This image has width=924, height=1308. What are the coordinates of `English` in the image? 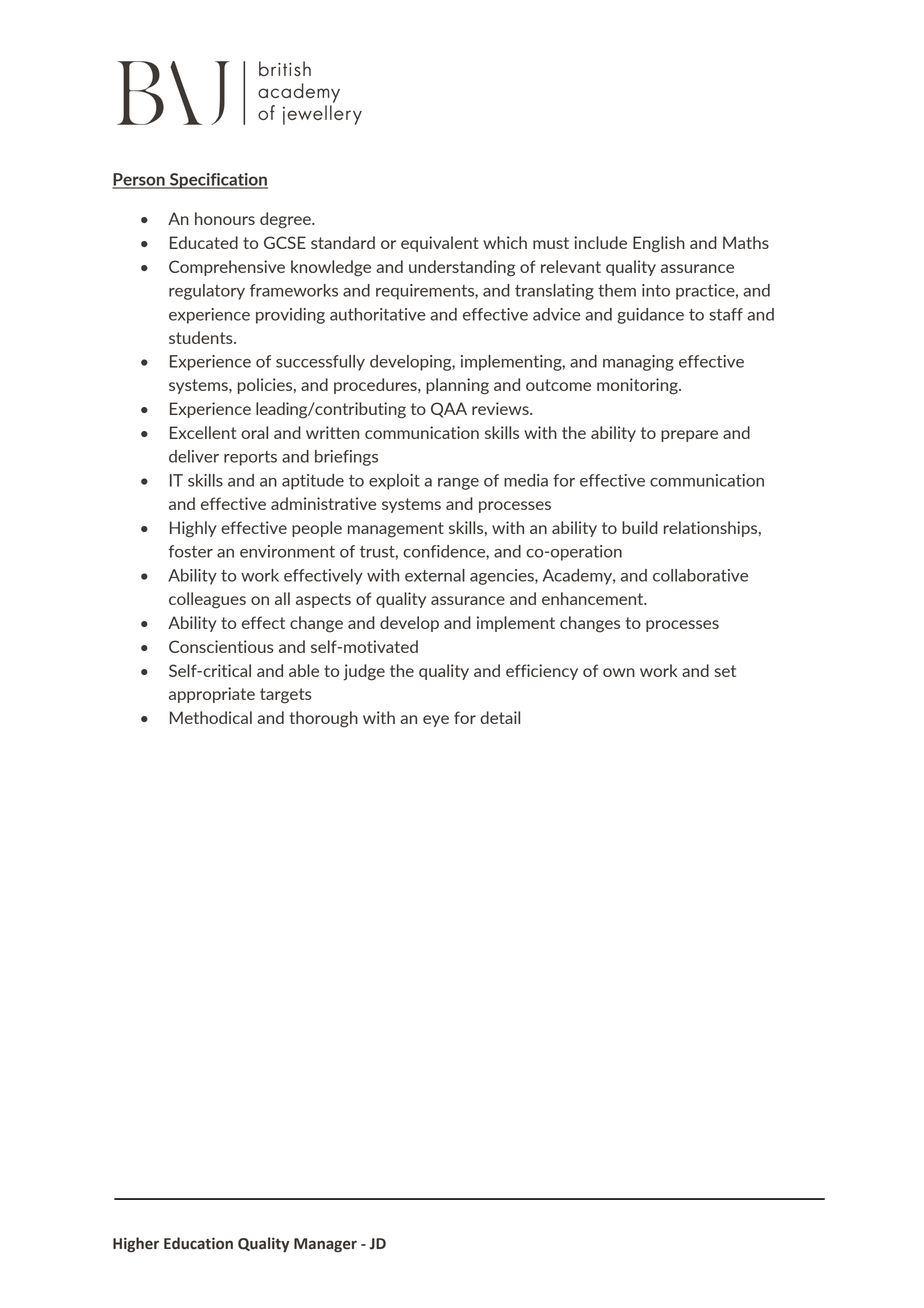 It's located at (659, 244).
